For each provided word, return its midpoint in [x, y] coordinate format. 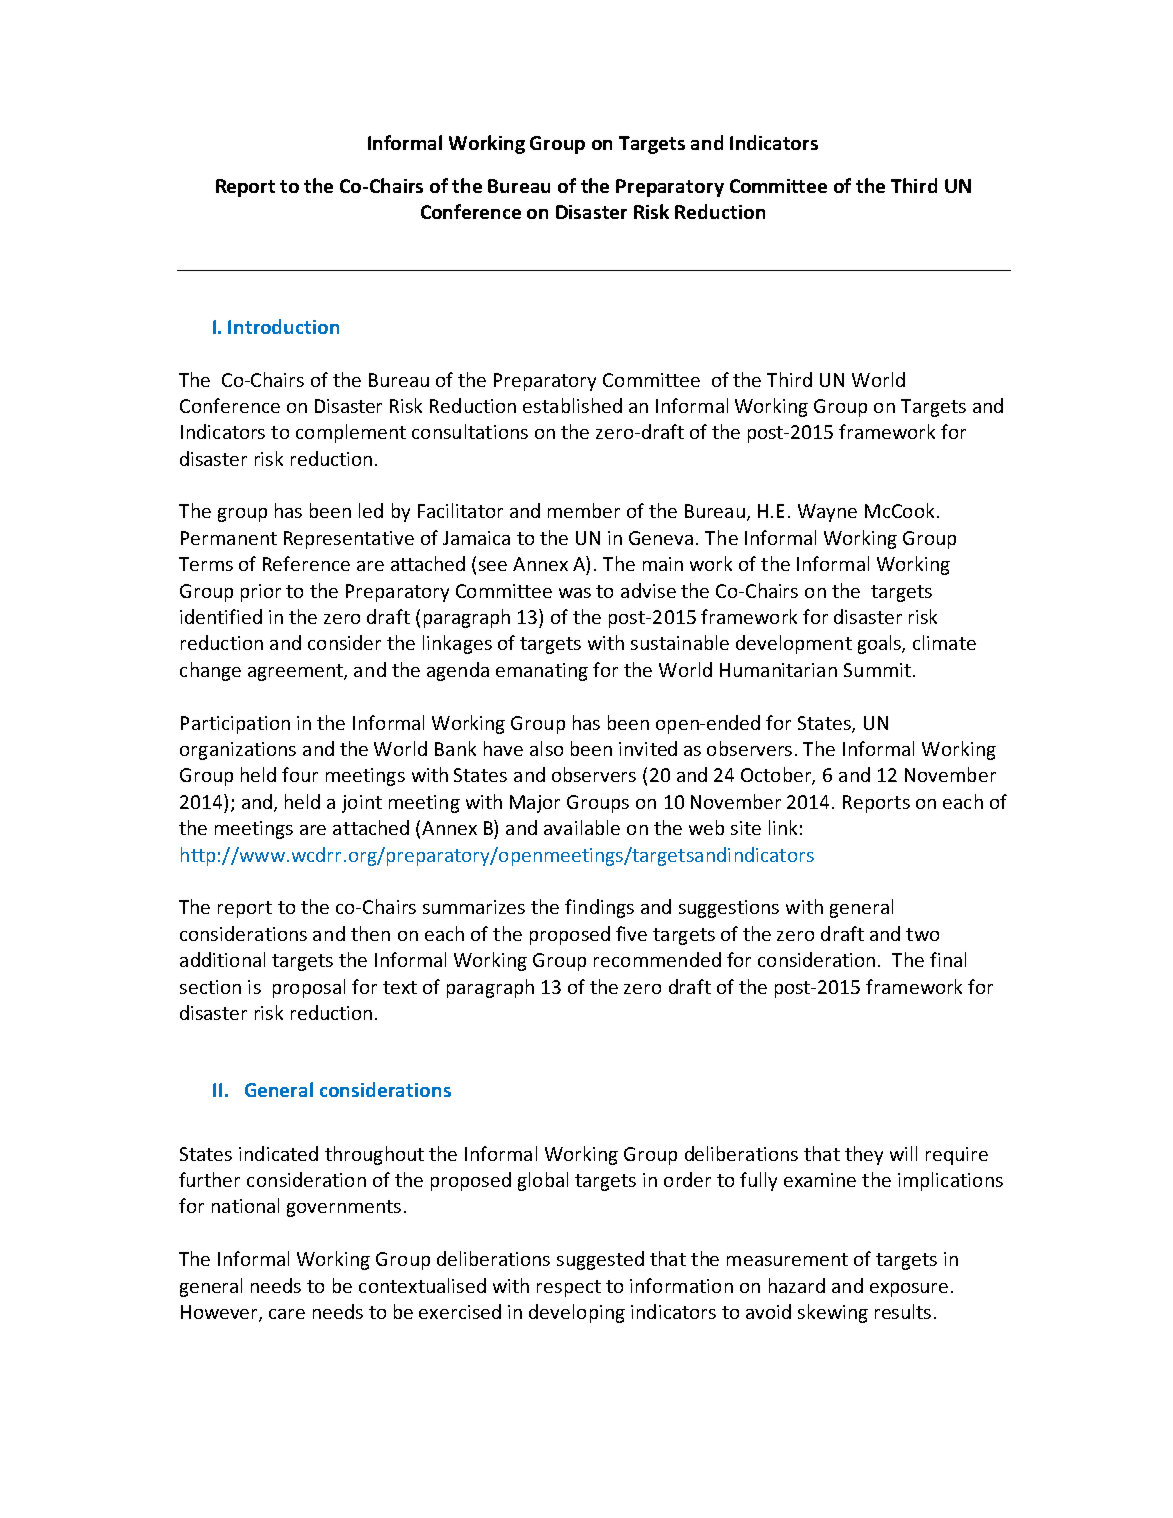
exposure [909, 1290]
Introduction [283, 326]
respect [569, 1288]
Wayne [827, 513]
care [287, 1314]
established [572, 405]
